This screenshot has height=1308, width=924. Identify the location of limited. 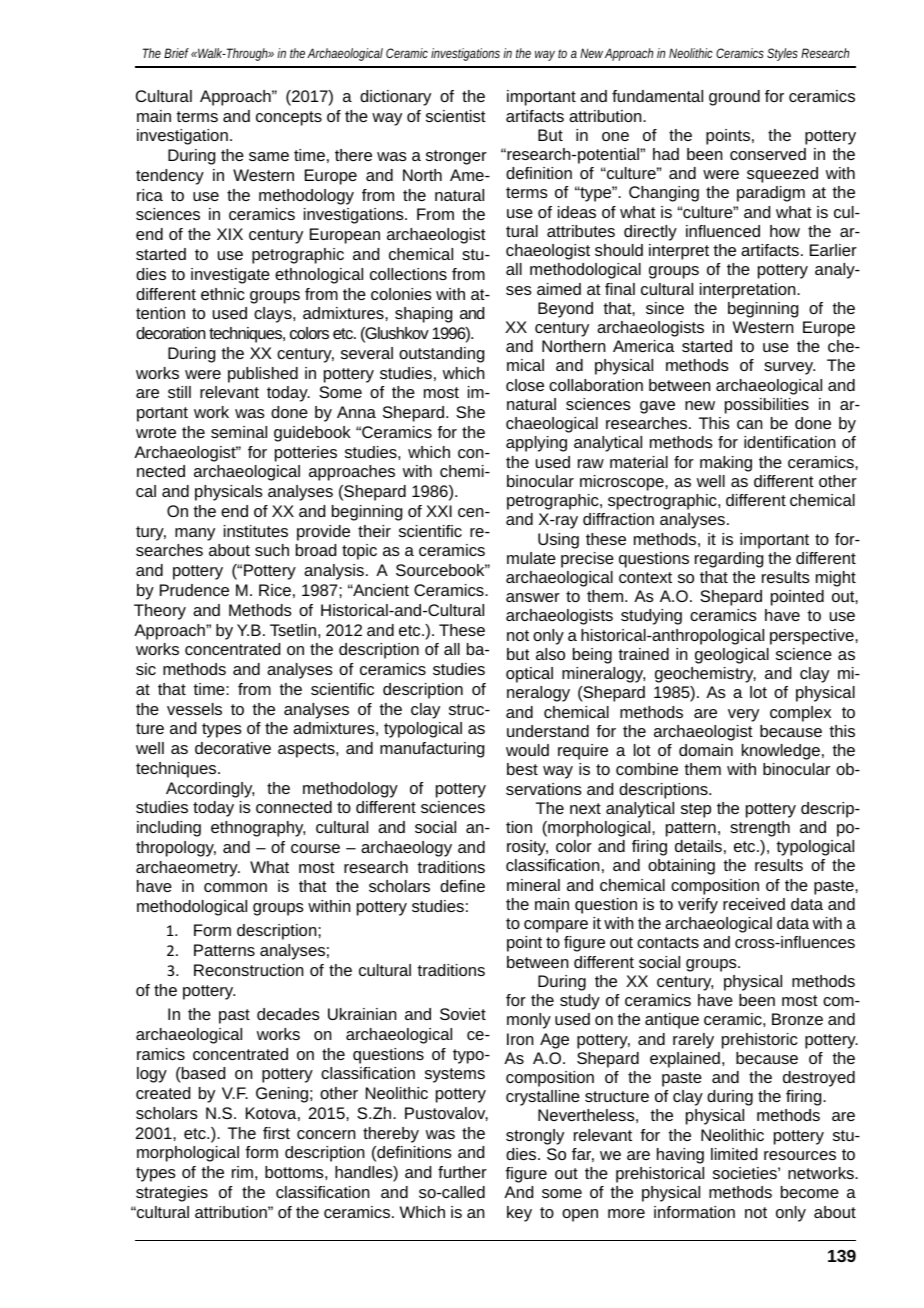
(734, 1154).
